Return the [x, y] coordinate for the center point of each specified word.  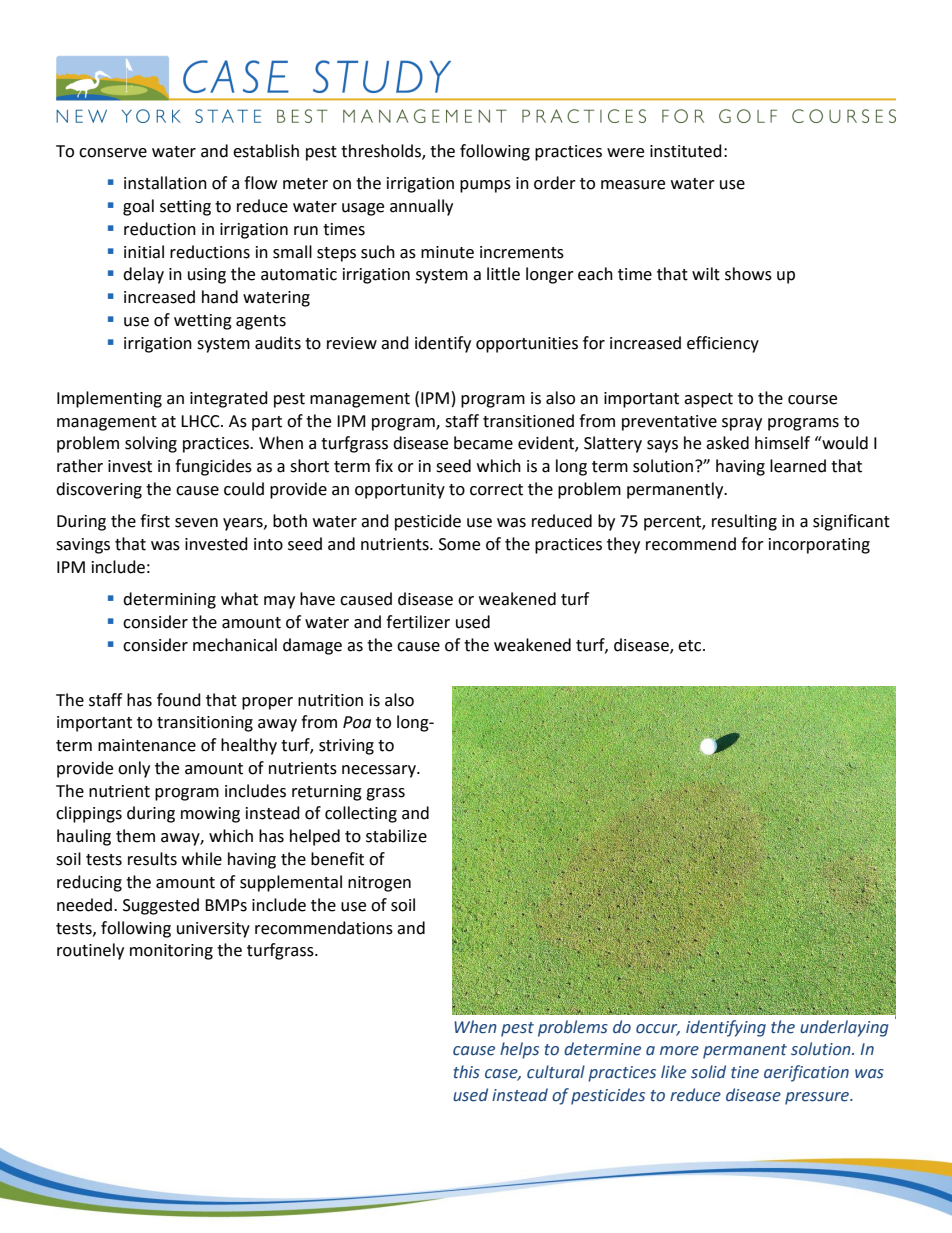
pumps [485, 186]
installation [165, 183]
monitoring [171, 952]
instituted [686, 151]
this [467, 1072]
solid [708, 1072]
